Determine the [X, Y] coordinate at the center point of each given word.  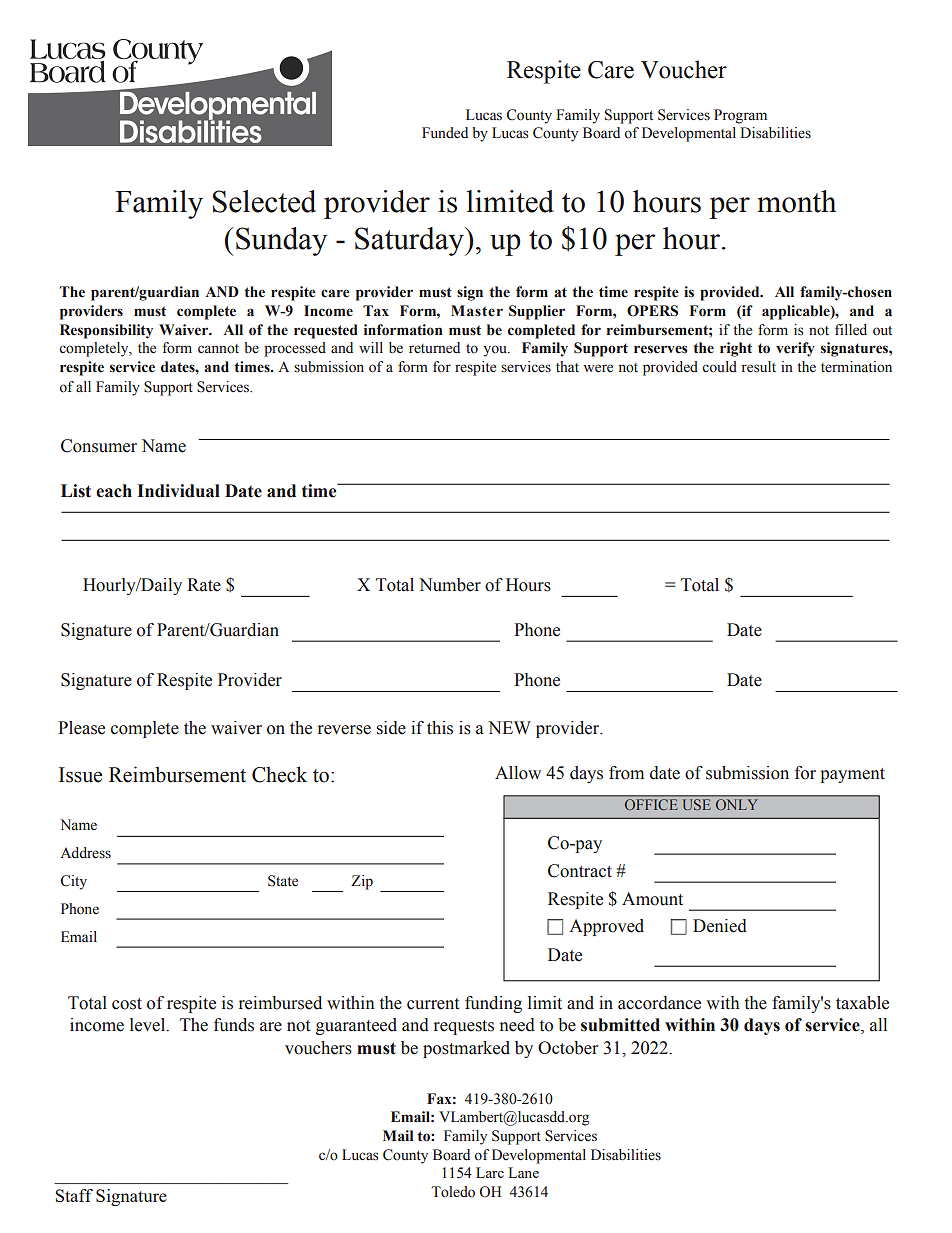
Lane [523, 1172]
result [759, 367]
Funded [445, 133]
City [74, 882]
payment [852, 775]
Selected [264, 201]
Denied [720, 926]
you [496, 351]
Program [740, 116]
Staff [74, 1195]
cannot [218, 349]
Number [450, 585]
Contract [580, 871]
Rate [204, 585]
